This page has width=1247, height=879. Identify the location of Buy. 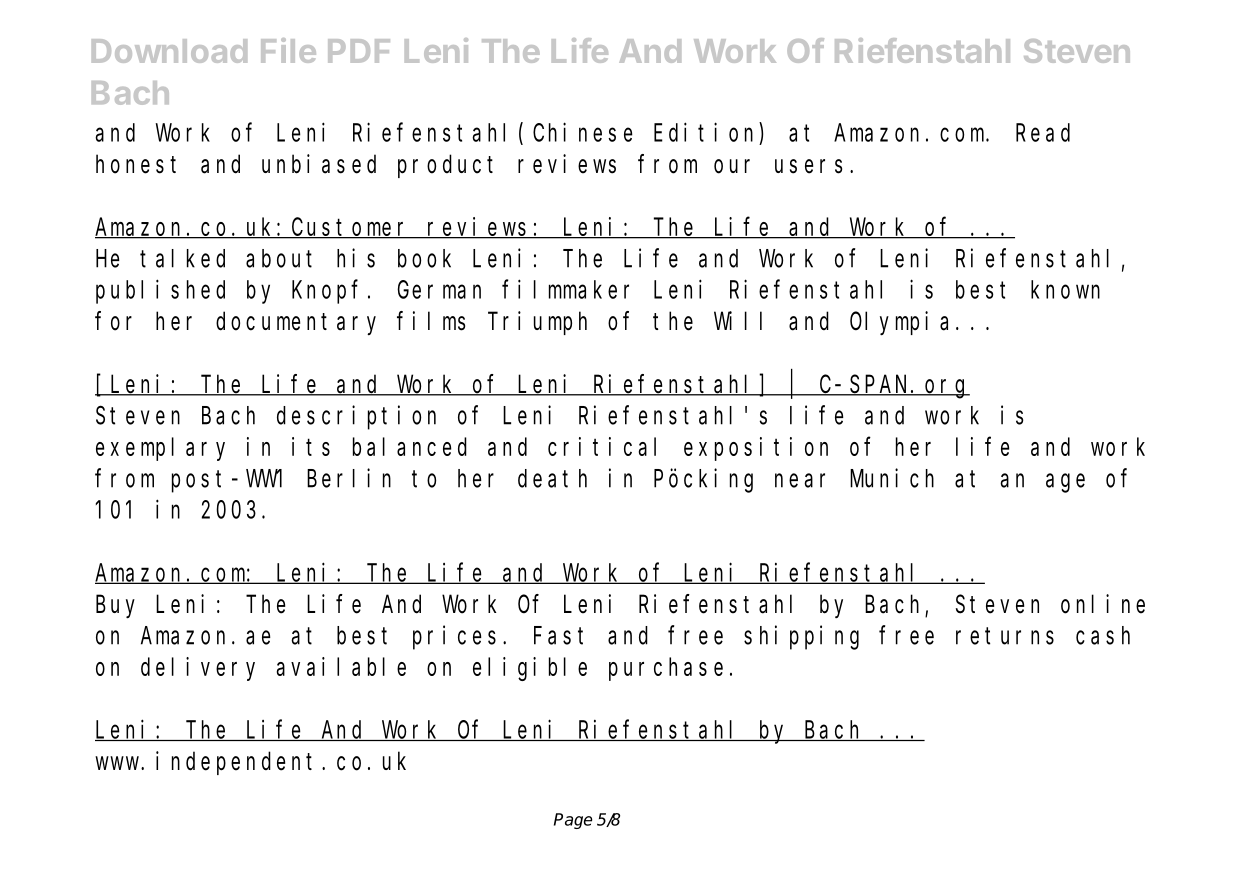
(115, 607).
